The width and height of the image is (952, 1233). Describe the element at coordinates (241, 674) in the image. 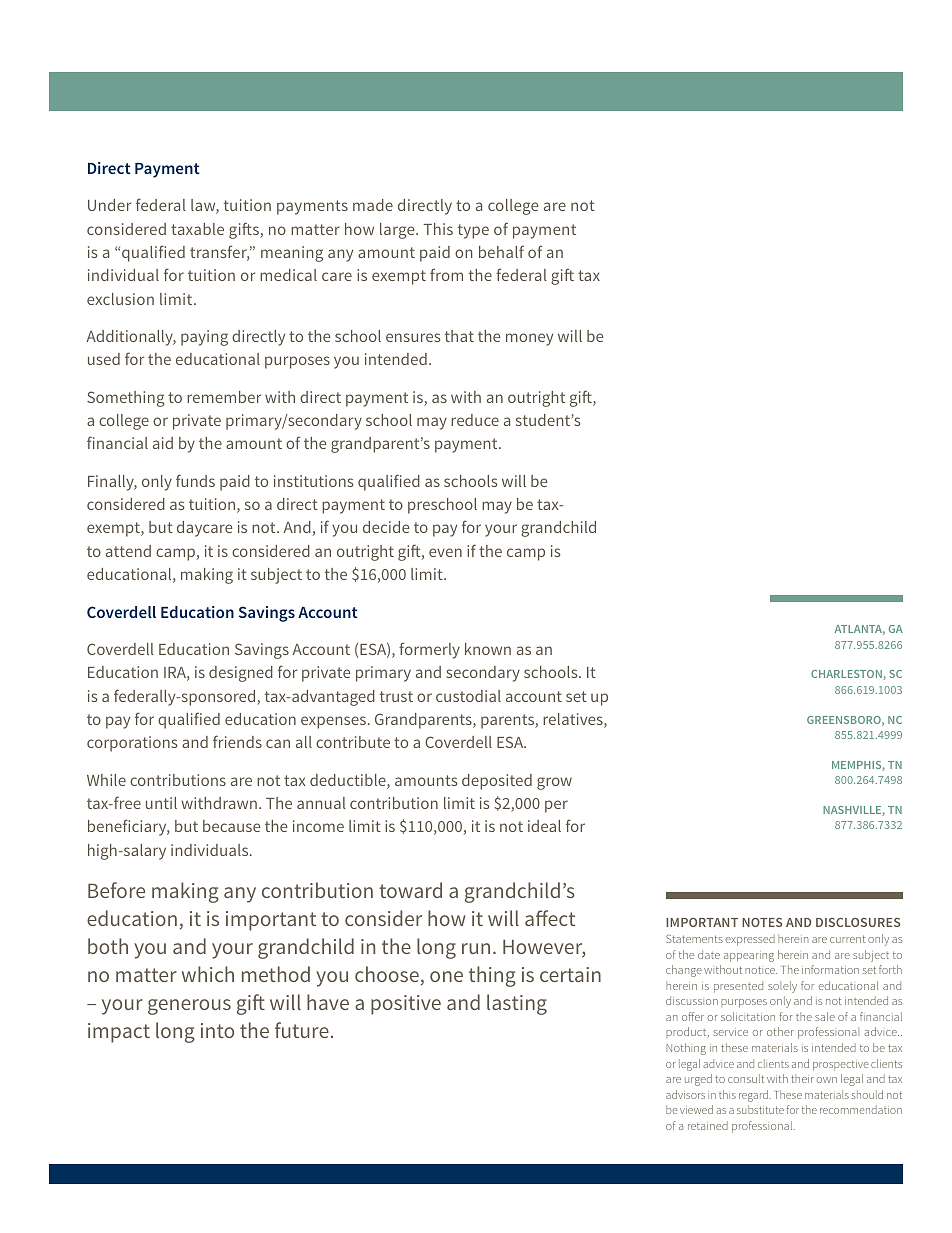

I see `designed` at that location.
